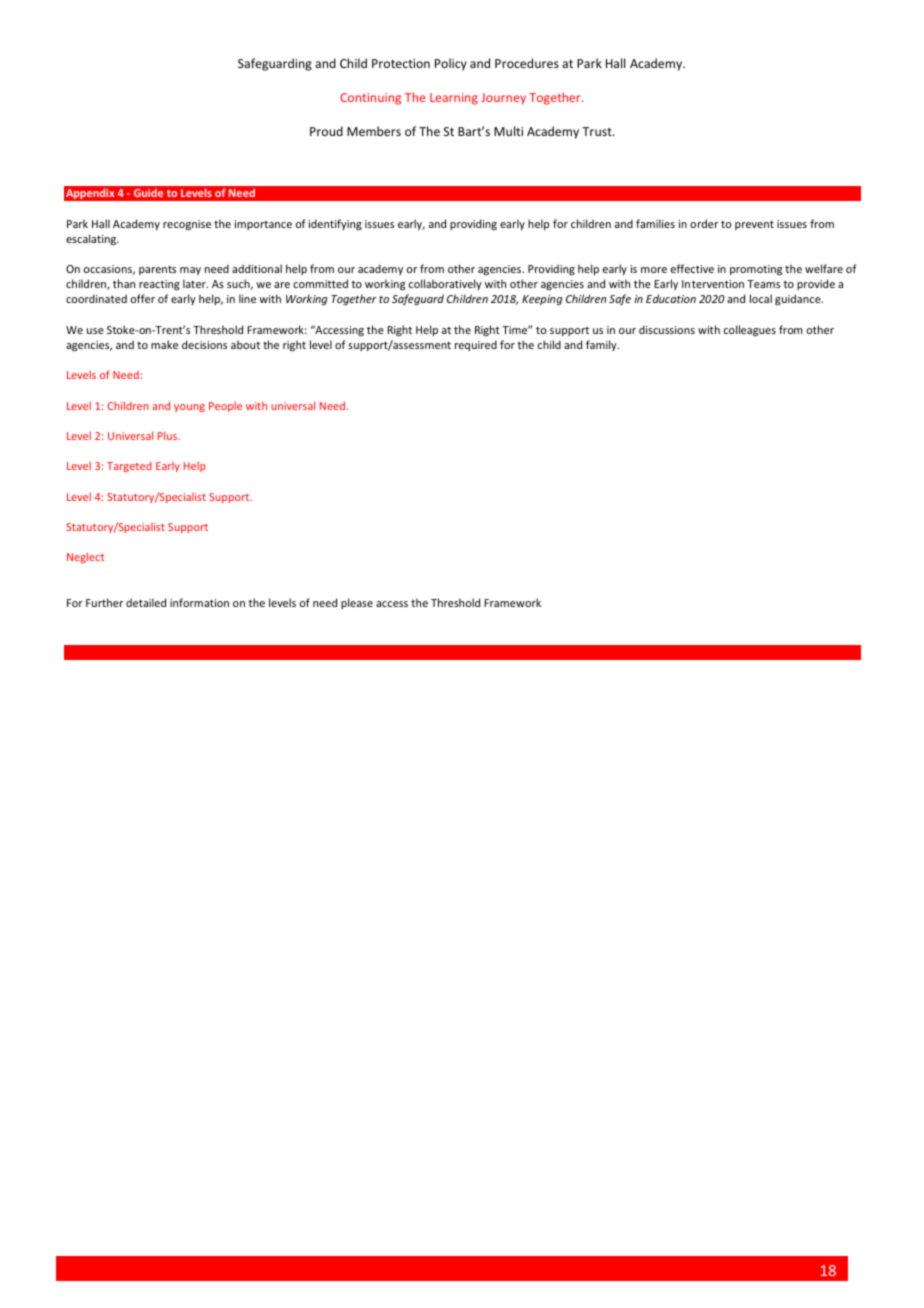  What do you see at coordinates (357, 603) in the screenshot?
I see `please` at bounding box center [357, 603].
